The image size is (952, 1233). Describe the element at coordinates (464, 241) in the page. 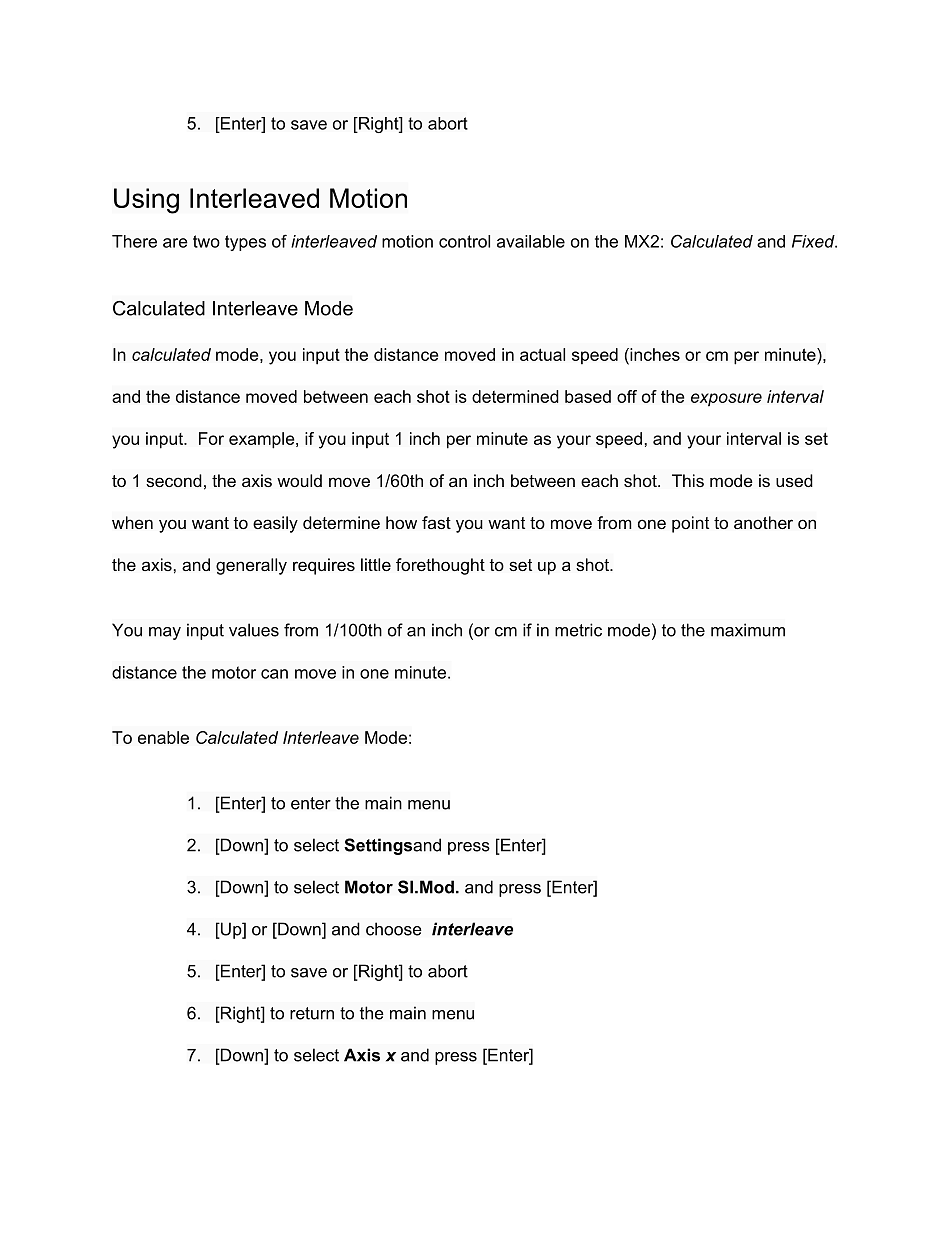

I see `control` at that location.
